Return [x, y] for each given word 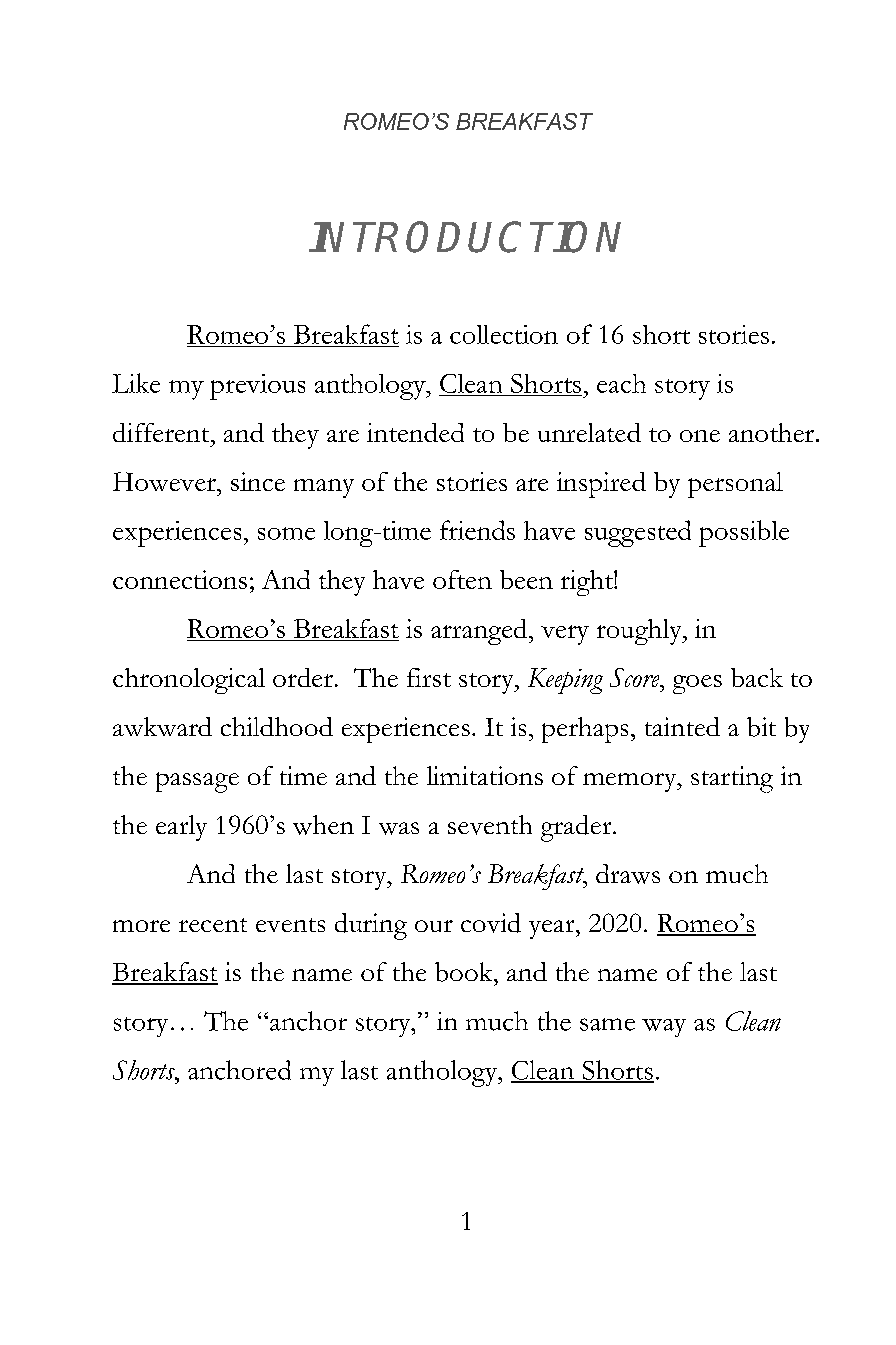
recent [213, 925]
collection [504, 334]
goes [697, 684]
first [429, 677]
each [621, 383]
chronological [189, 681]
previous [257, 387]
